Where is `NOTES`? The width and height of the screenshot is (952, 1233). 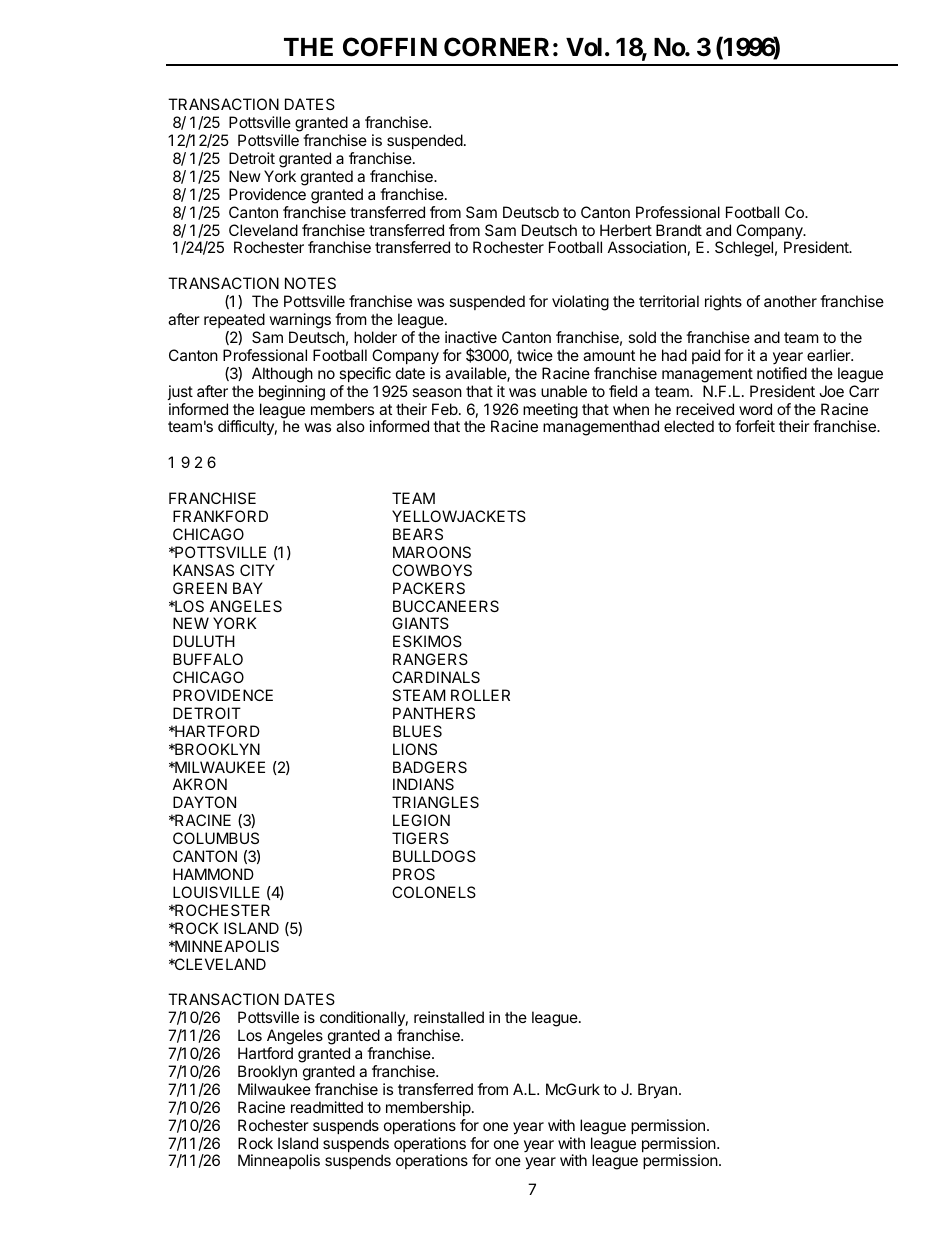 NOTES is located at coordinates (310, 283).
